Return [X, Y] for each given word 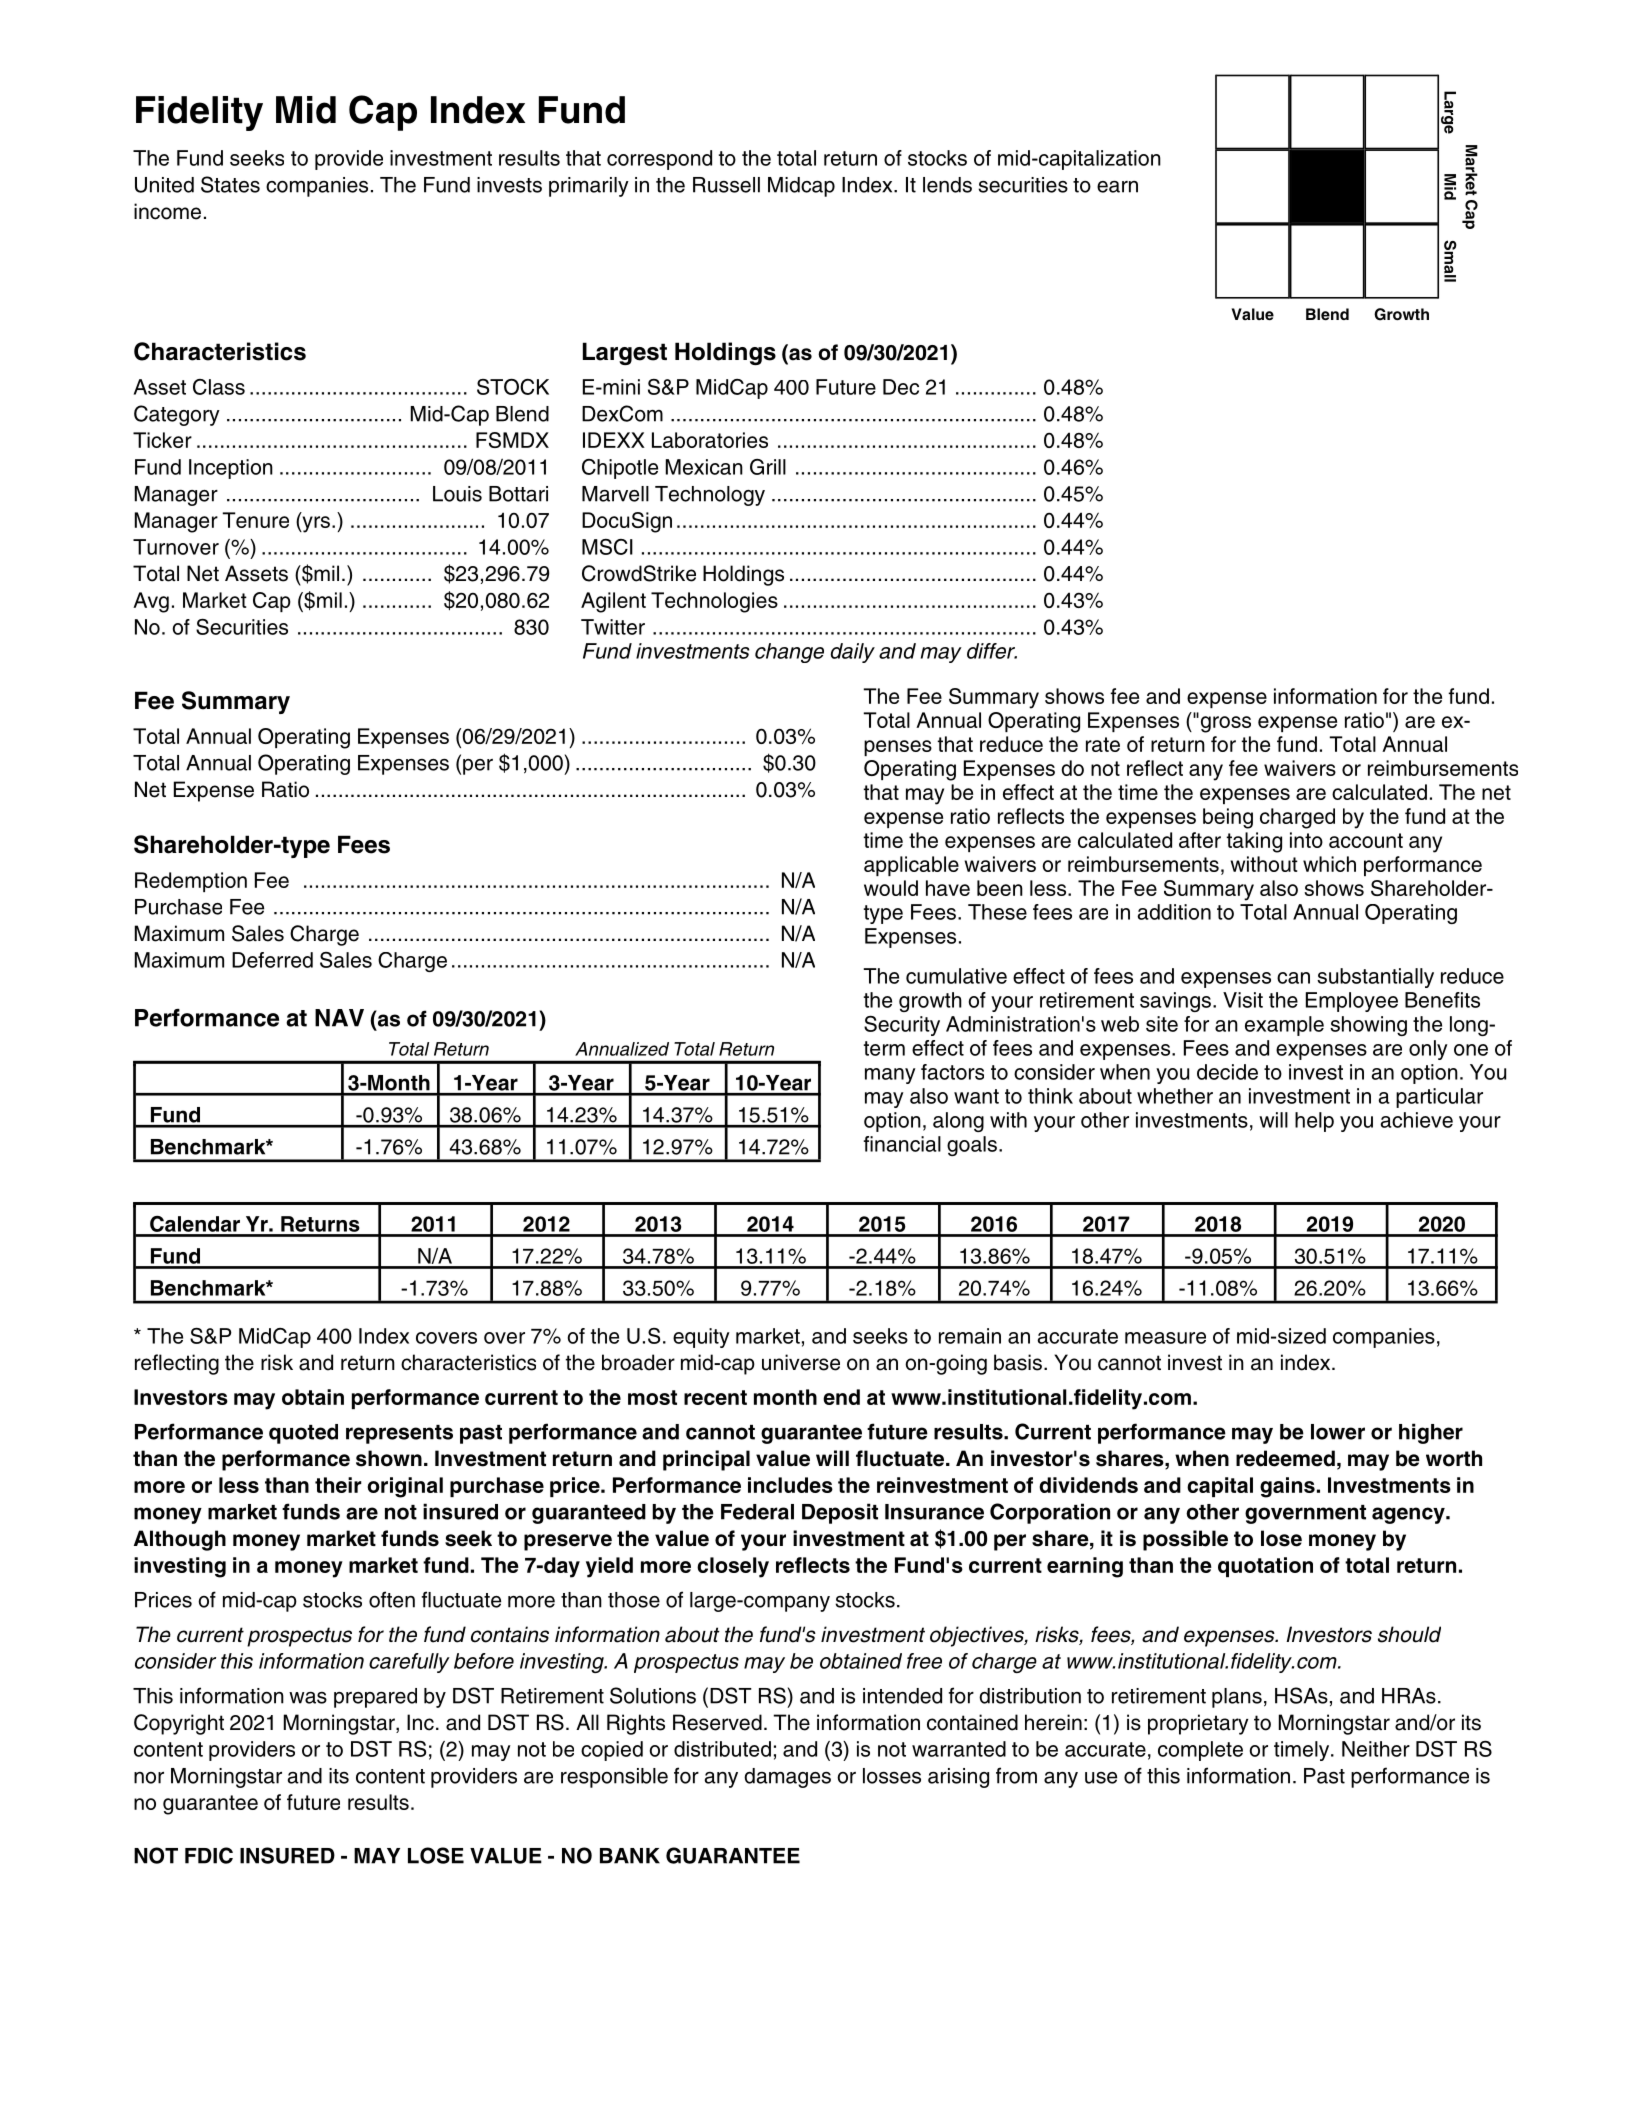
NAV [339, 1018]
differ [992, 651]
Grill [768, 467]
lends [947, 185]
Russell [726, 185]
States [230, 184]
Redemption [191, 882]
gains [1287, 1487]
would [891, 888]
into [1306, 840]
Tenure [255, 520]
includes [790, 1485]
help [1314, 1122]
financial [902, 1144]
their [338, 1485]
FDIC [209, 1855]
